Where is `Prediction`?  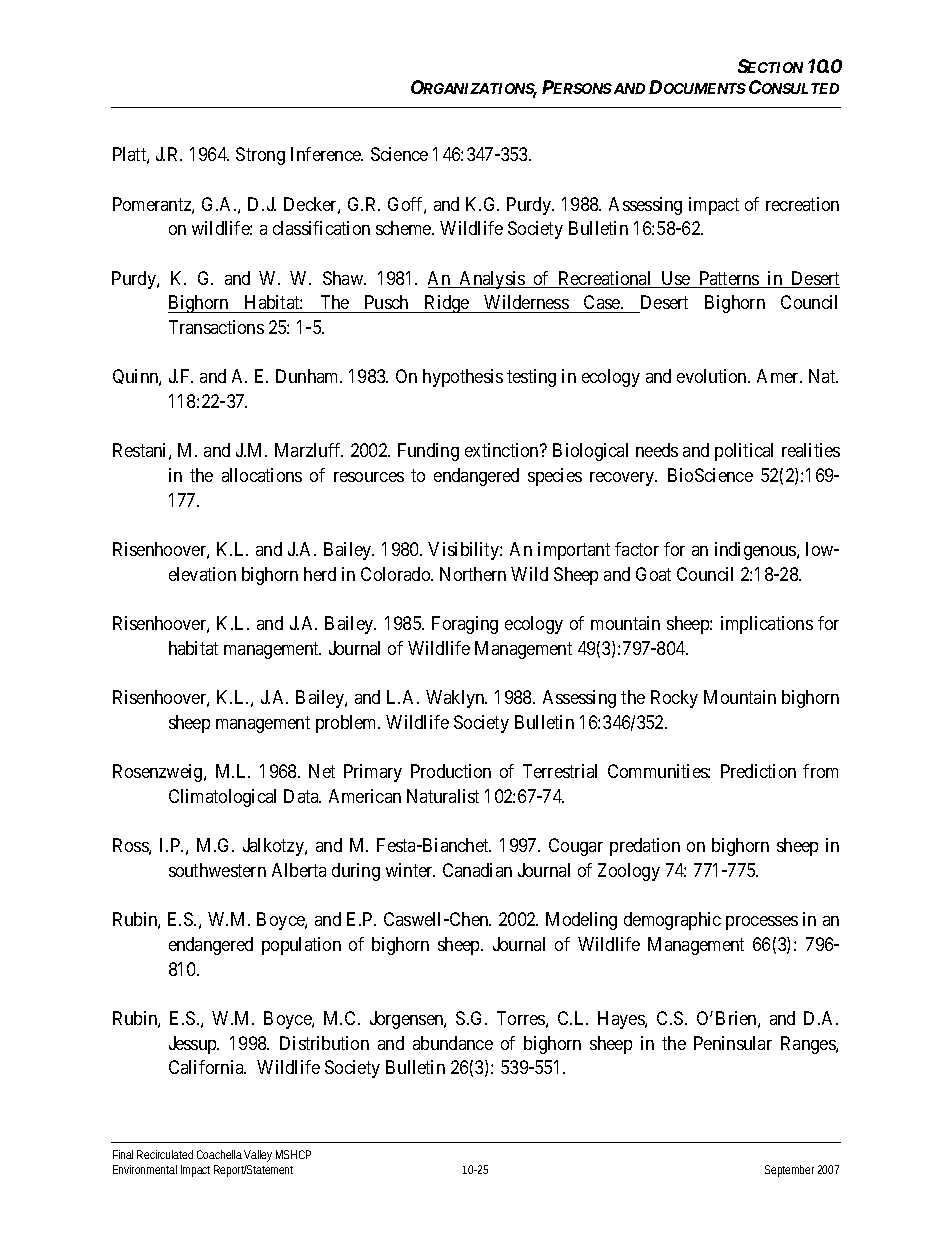
Prediction is located at coordinates (758, 771).
